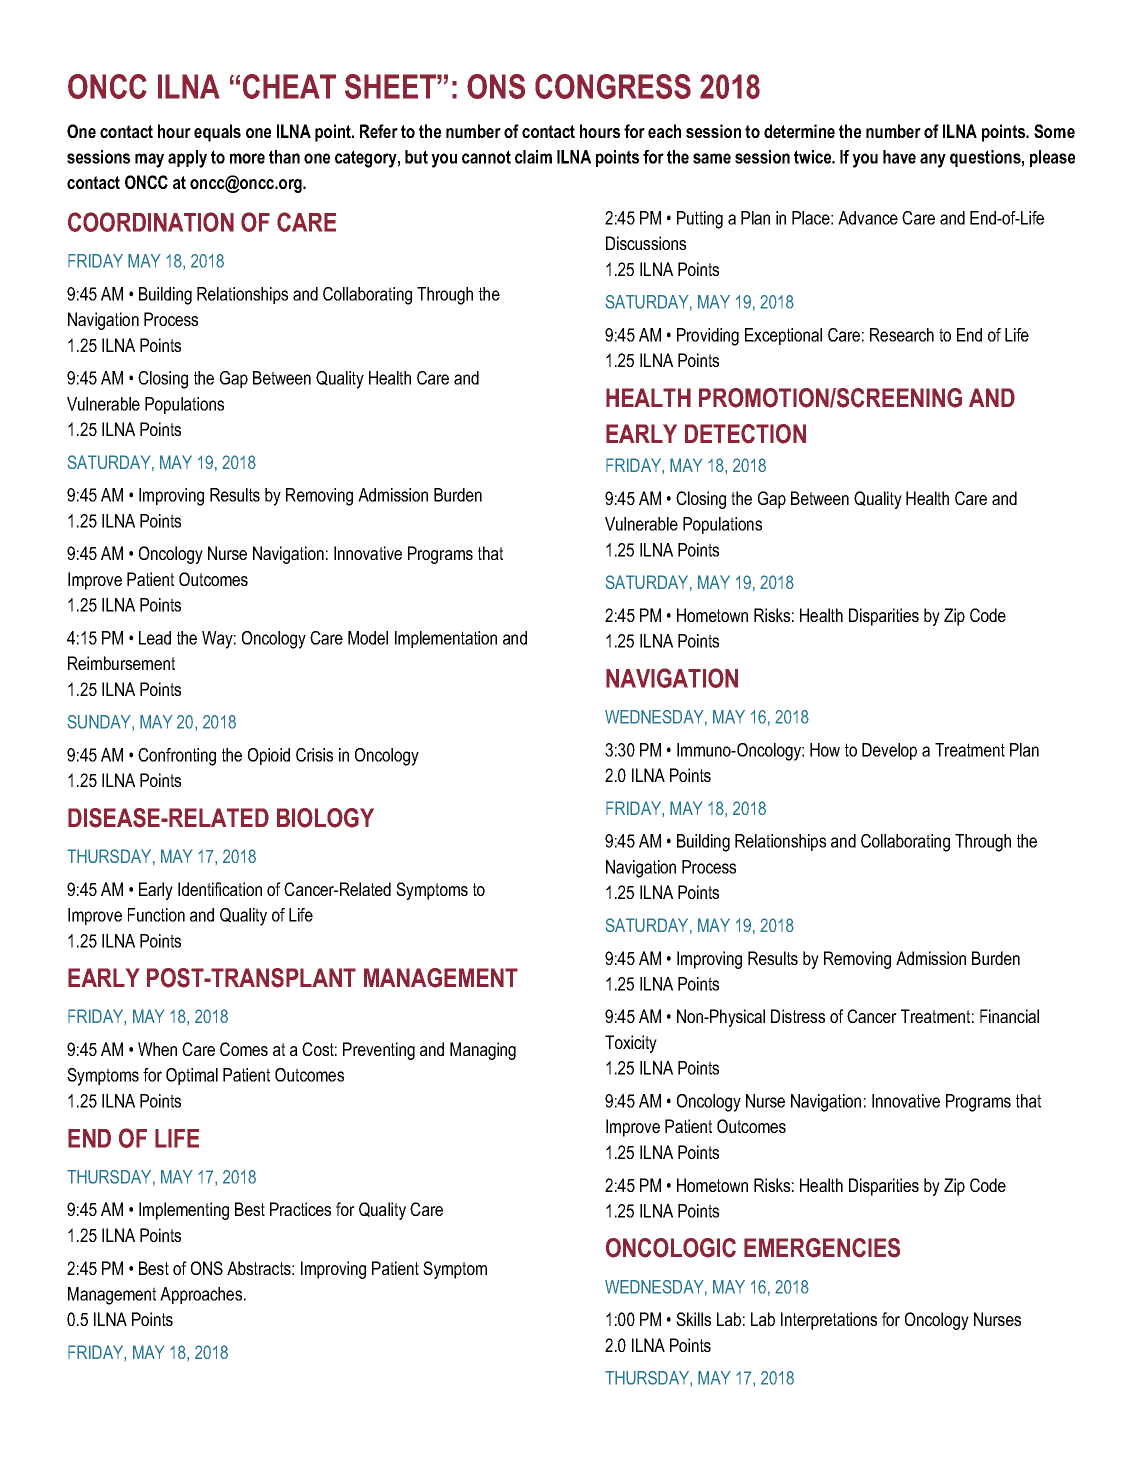 The image size is (1143, 1479). What do you see at coordinates (217, 133) in the image?
I see `equals` at bounding box center [217, 133].
